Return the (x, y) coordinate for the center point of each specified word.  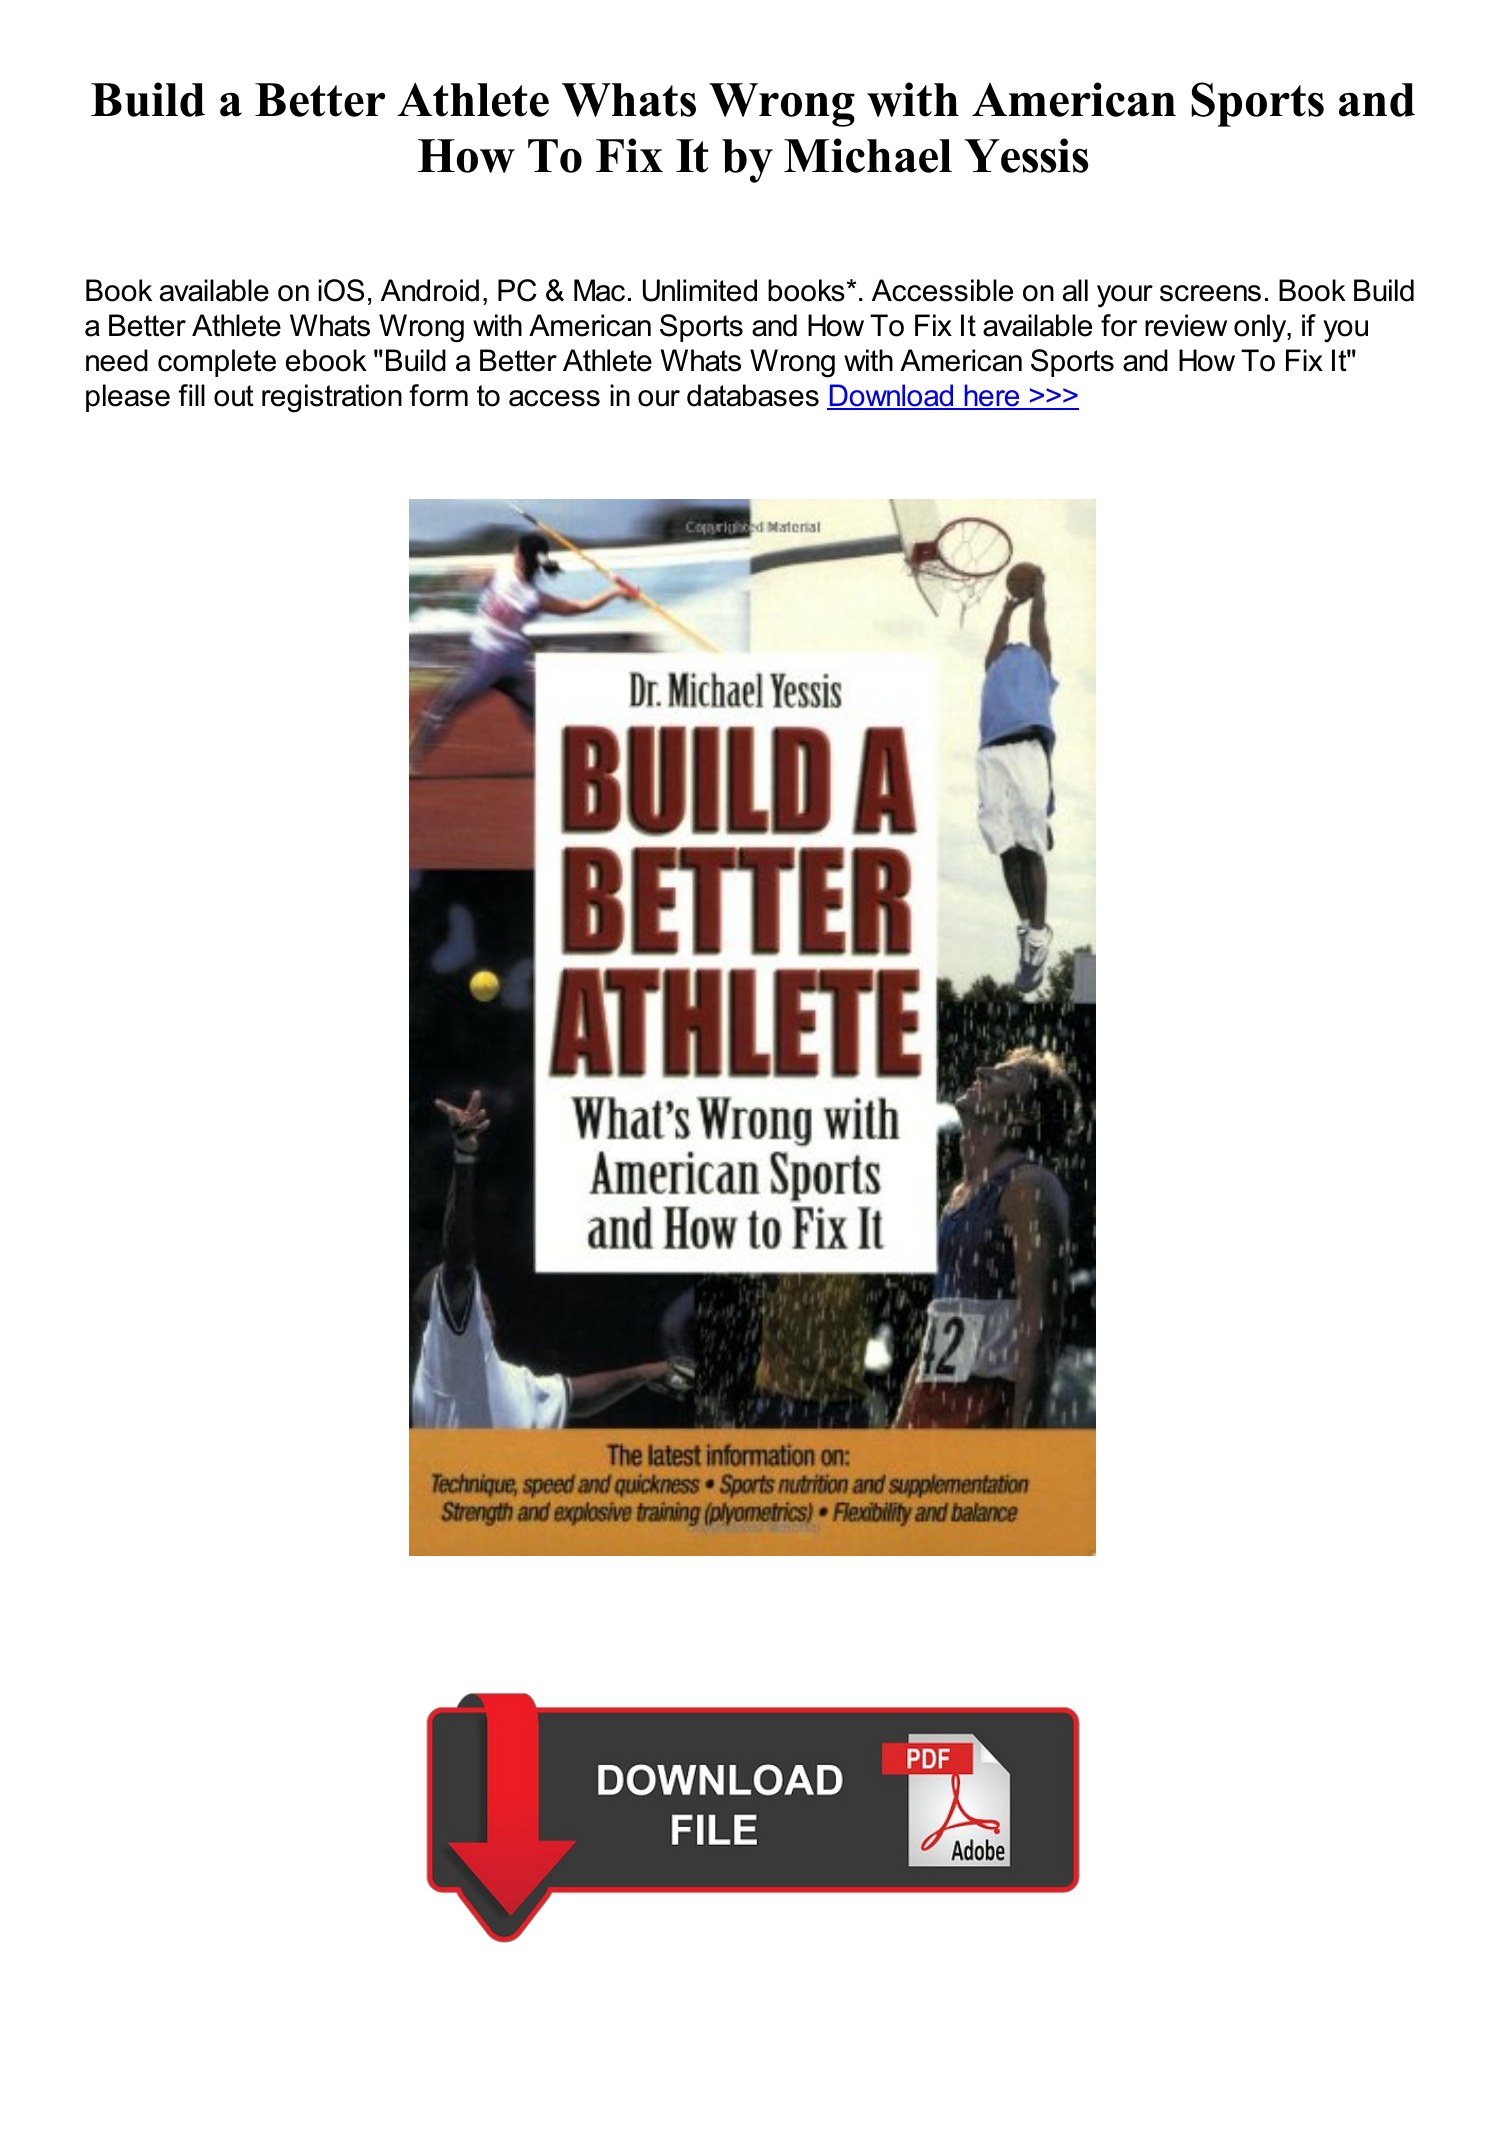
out (234, 396)
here (992, 396)
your (1125, 296)
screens (1210, 293)
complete (217, 363)
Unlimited (700, 290)
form (438, 395)
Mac (599, 290)
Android (430, 290)
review (1186, 325)
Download (892, 396)
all (1075, 290)
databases (753, 395)
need (117, 360)
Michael (868, 155)
